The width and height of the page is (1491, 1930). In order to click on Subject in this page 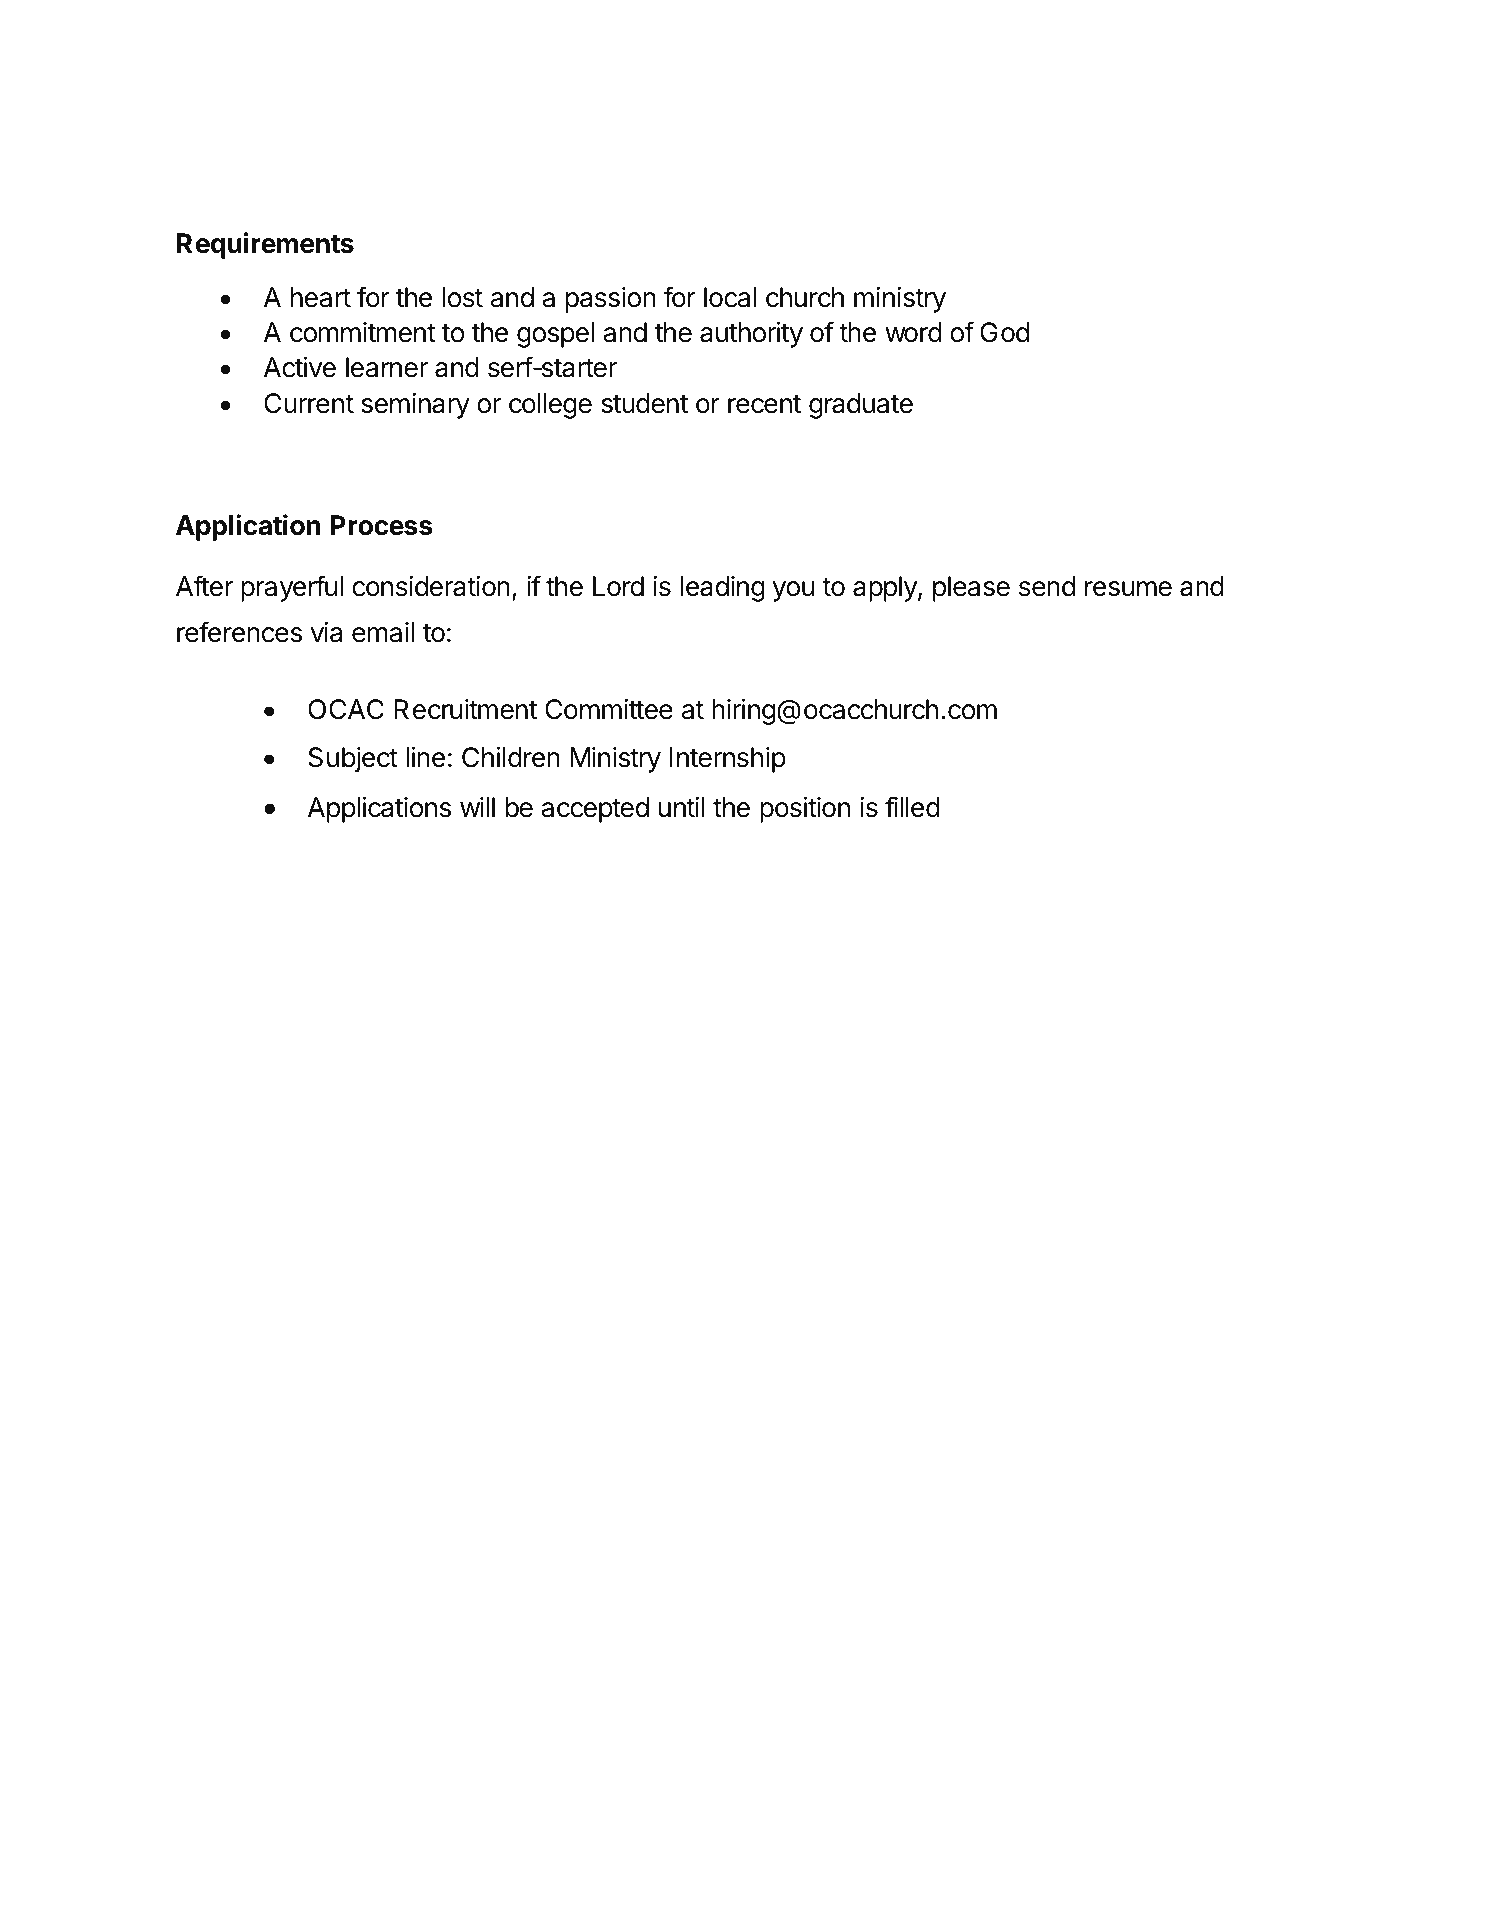, I will do `click(353, 760)`.
